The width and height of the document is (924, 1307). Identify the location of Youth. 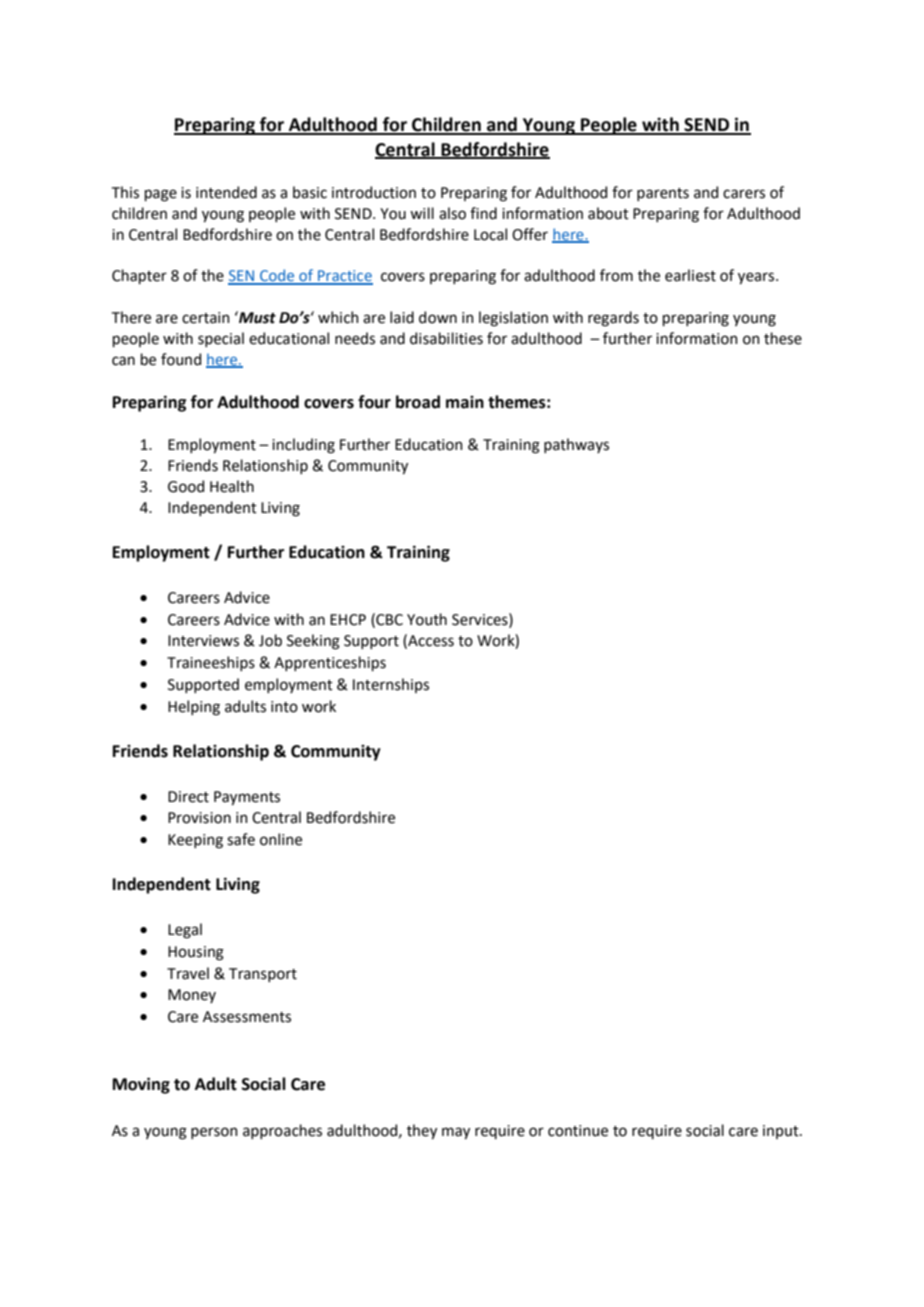
(427, 619).
